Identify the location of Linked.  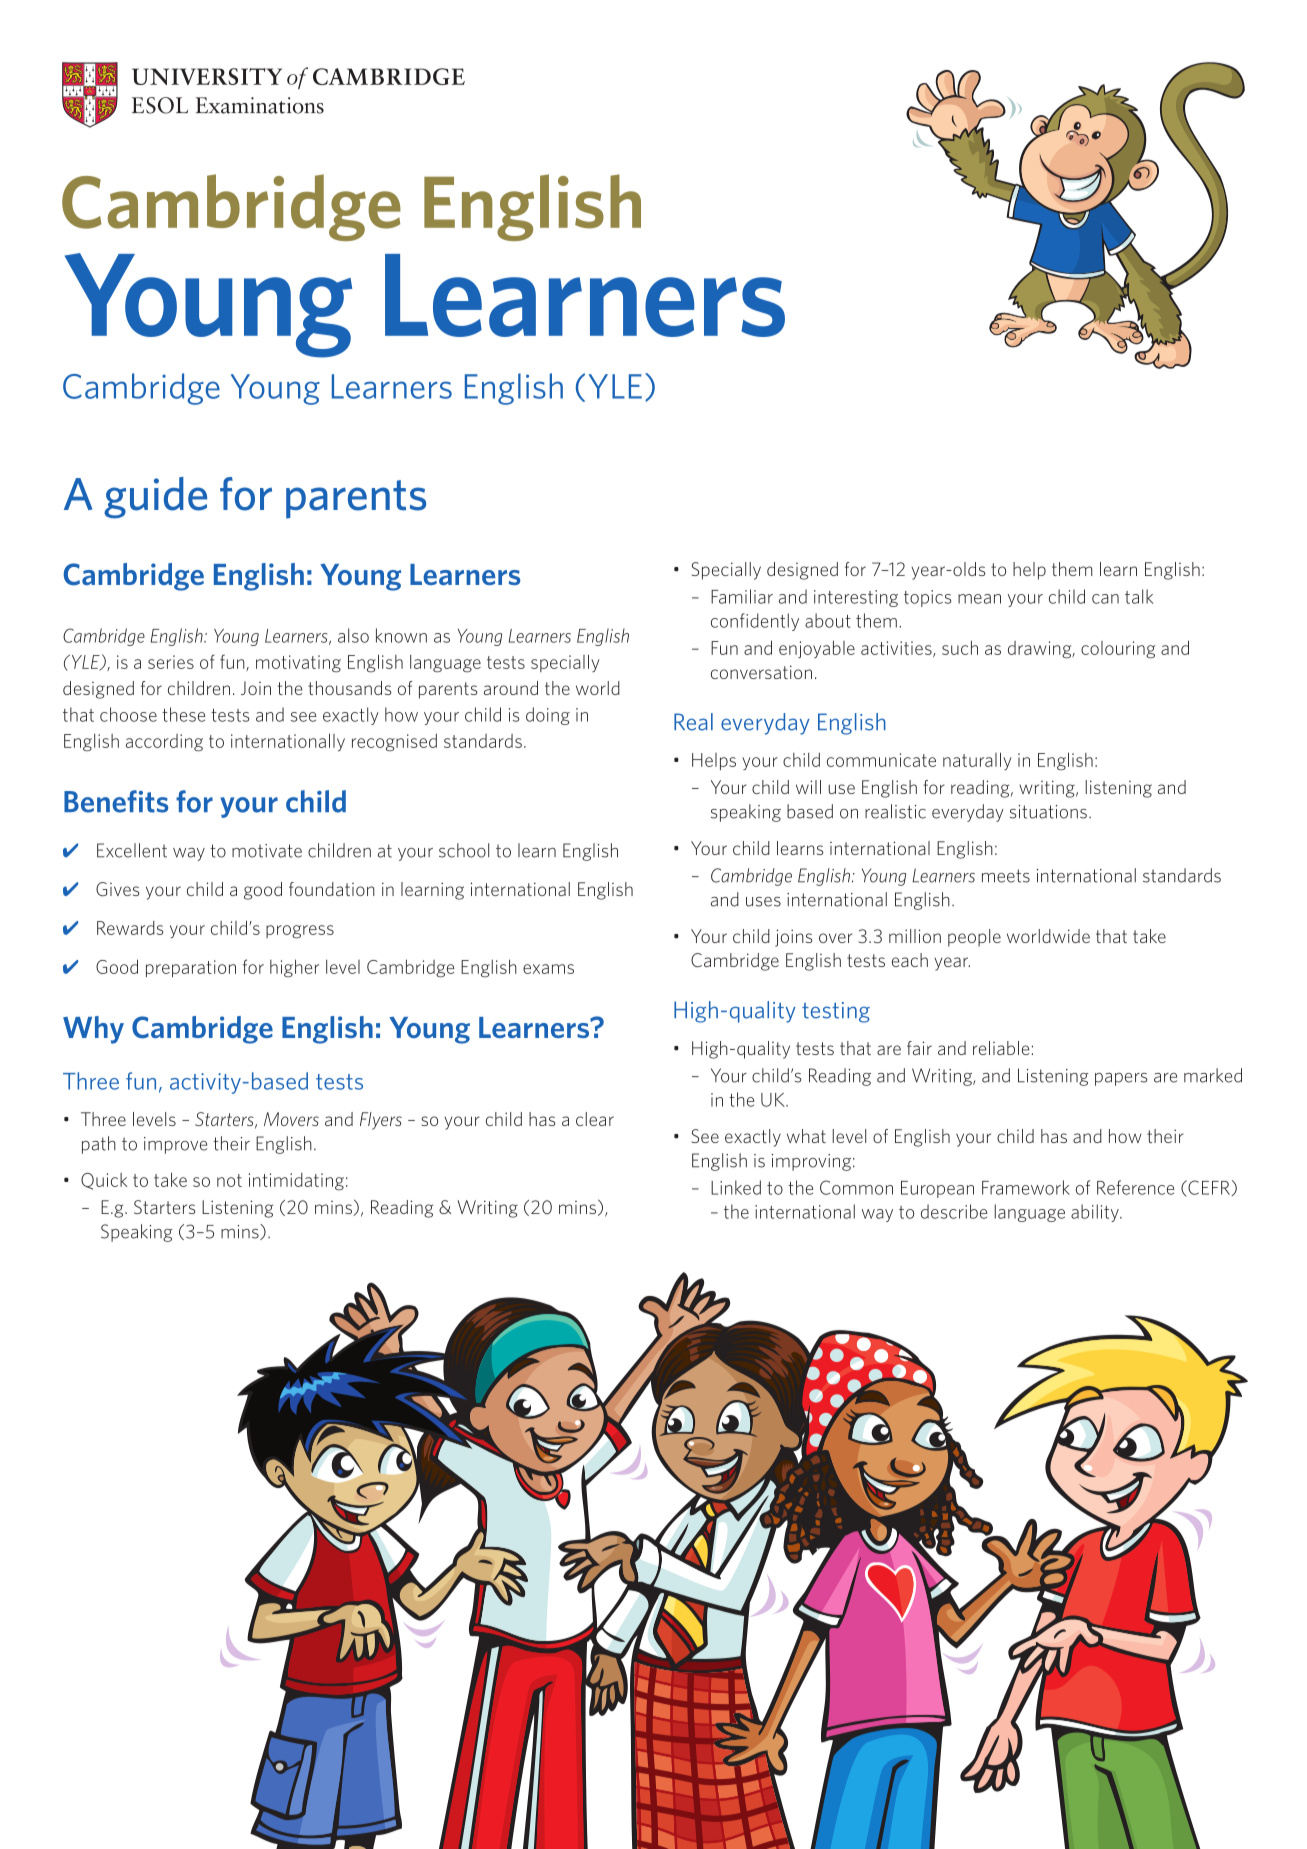
(736, 1187).
